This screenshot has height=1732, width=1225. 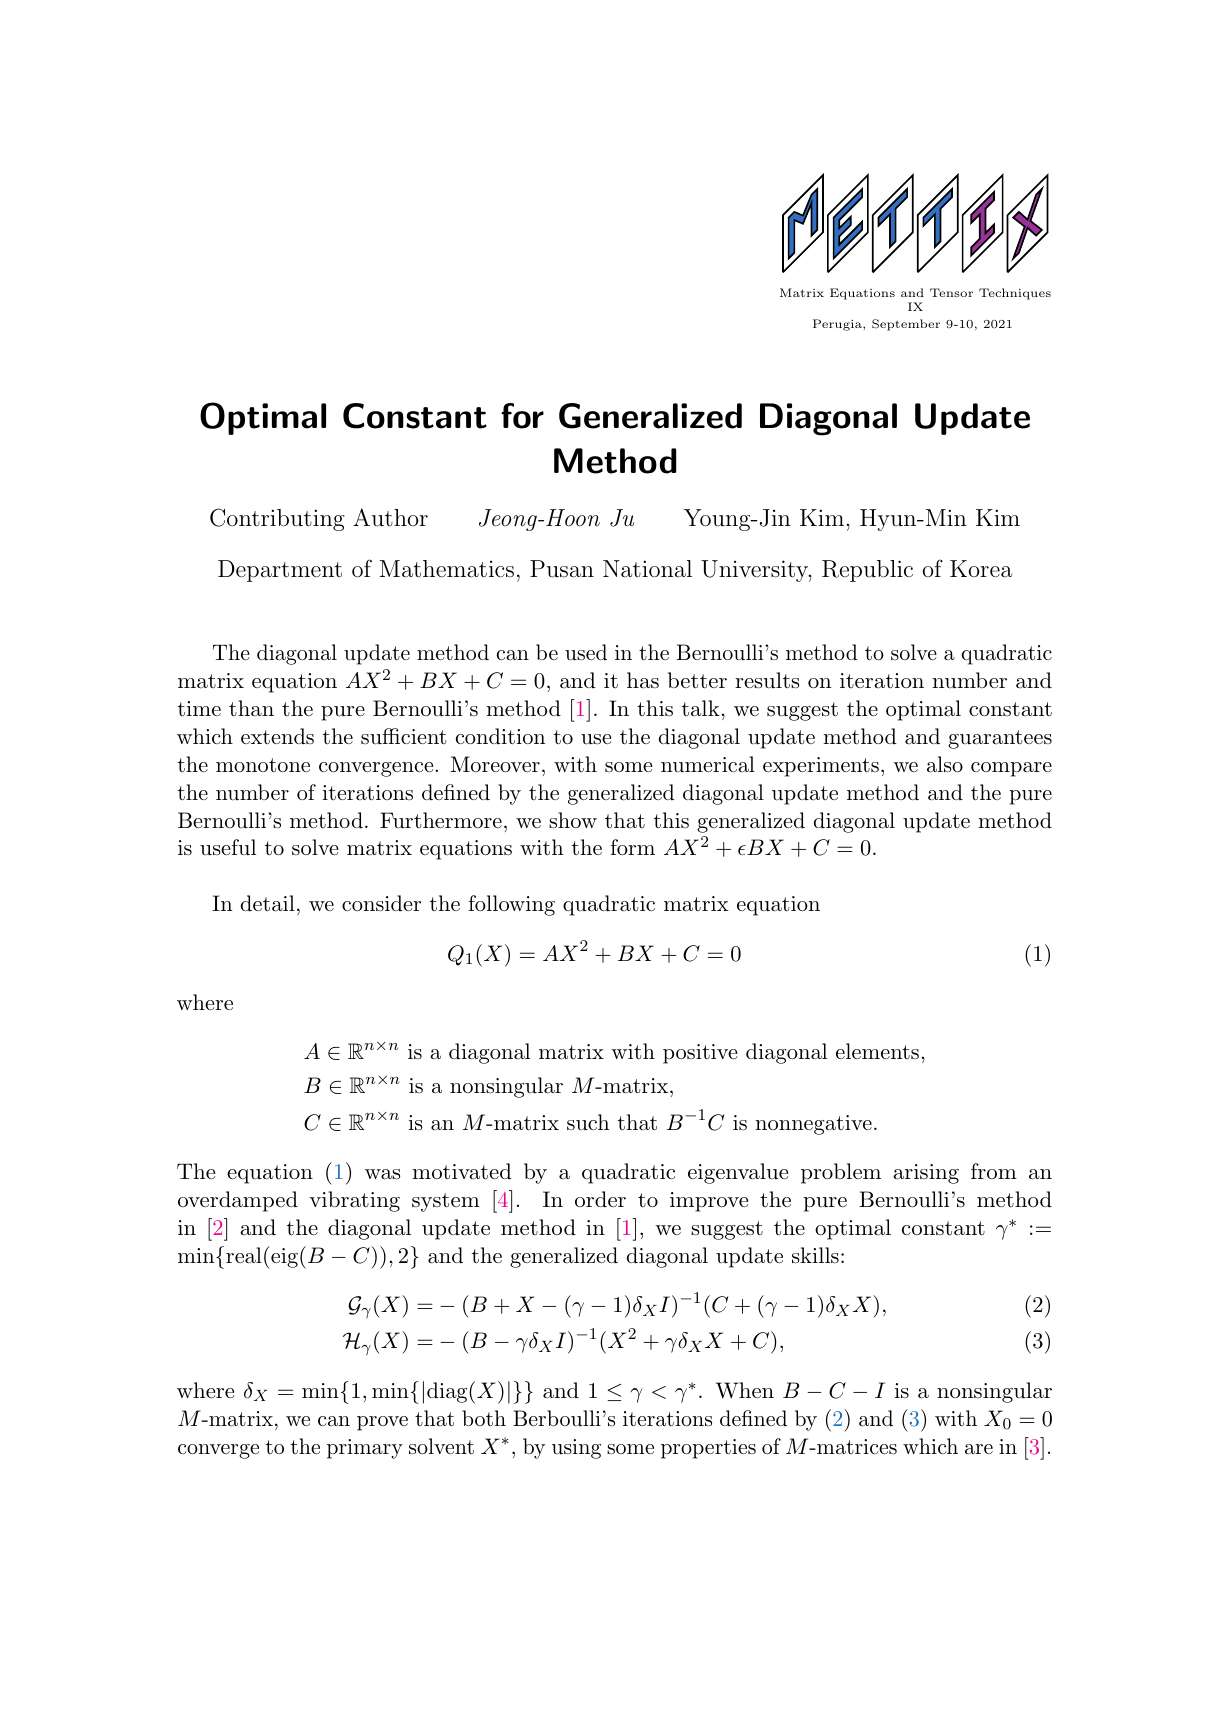 I want to click on Perugia, so click(x=838, y=325).
